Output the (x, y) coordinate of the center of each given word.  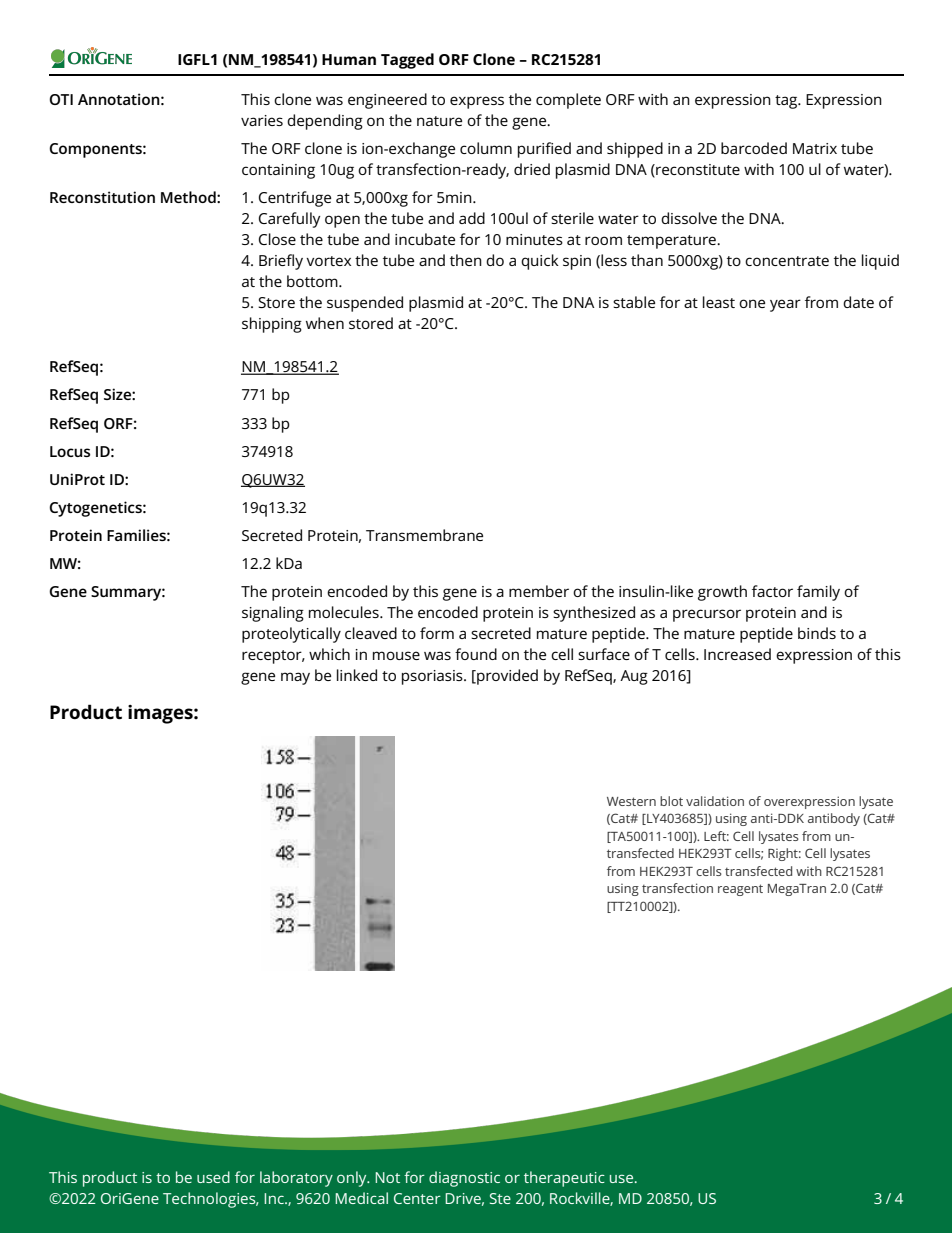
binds (817, 633)
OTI (61, 99)
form (437, 633)
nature (439, 121)
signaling (273, 614)
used (213, 1177)
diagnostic (464, 1179)
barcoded (754, 148)
